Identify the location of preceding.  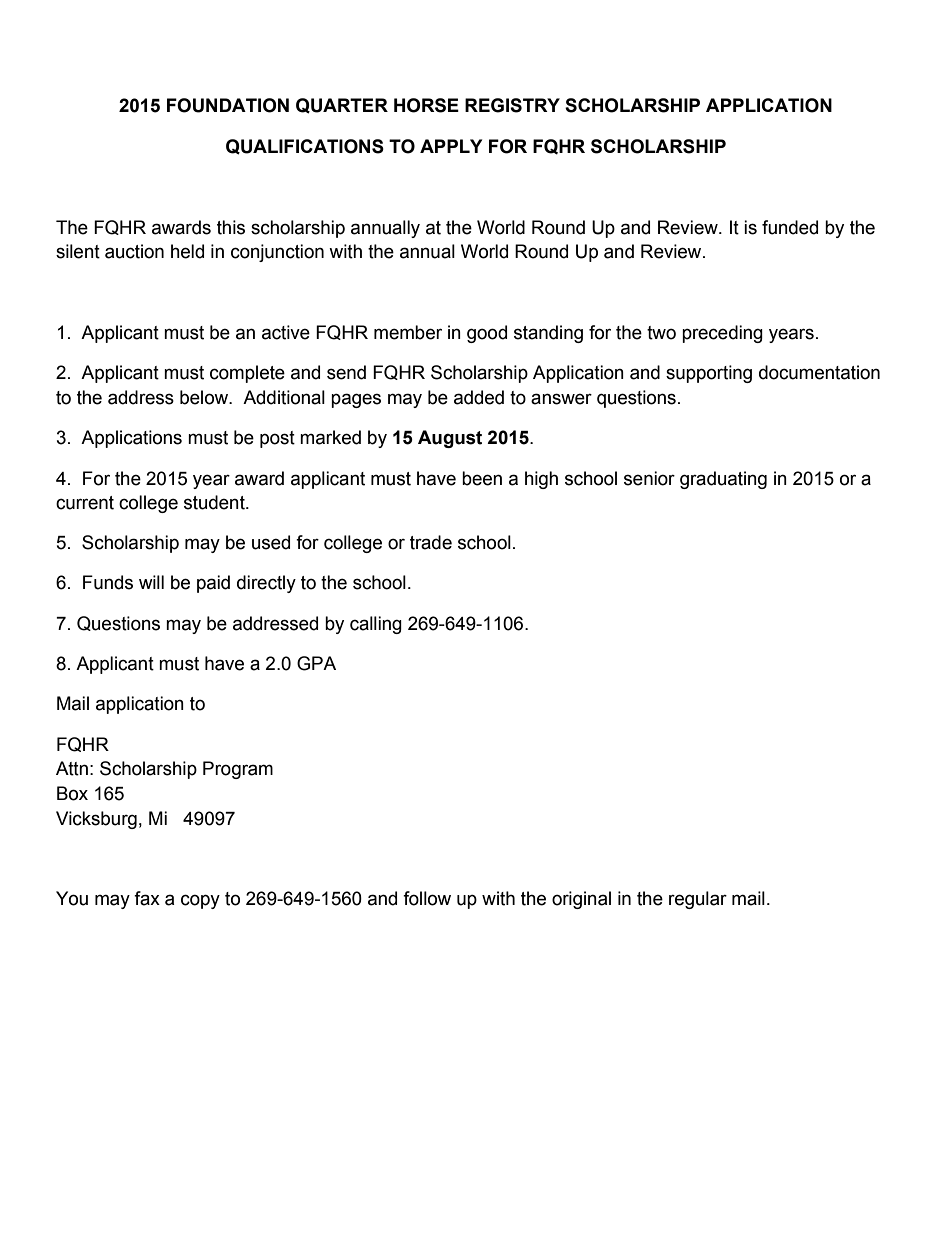
(722, 334).
